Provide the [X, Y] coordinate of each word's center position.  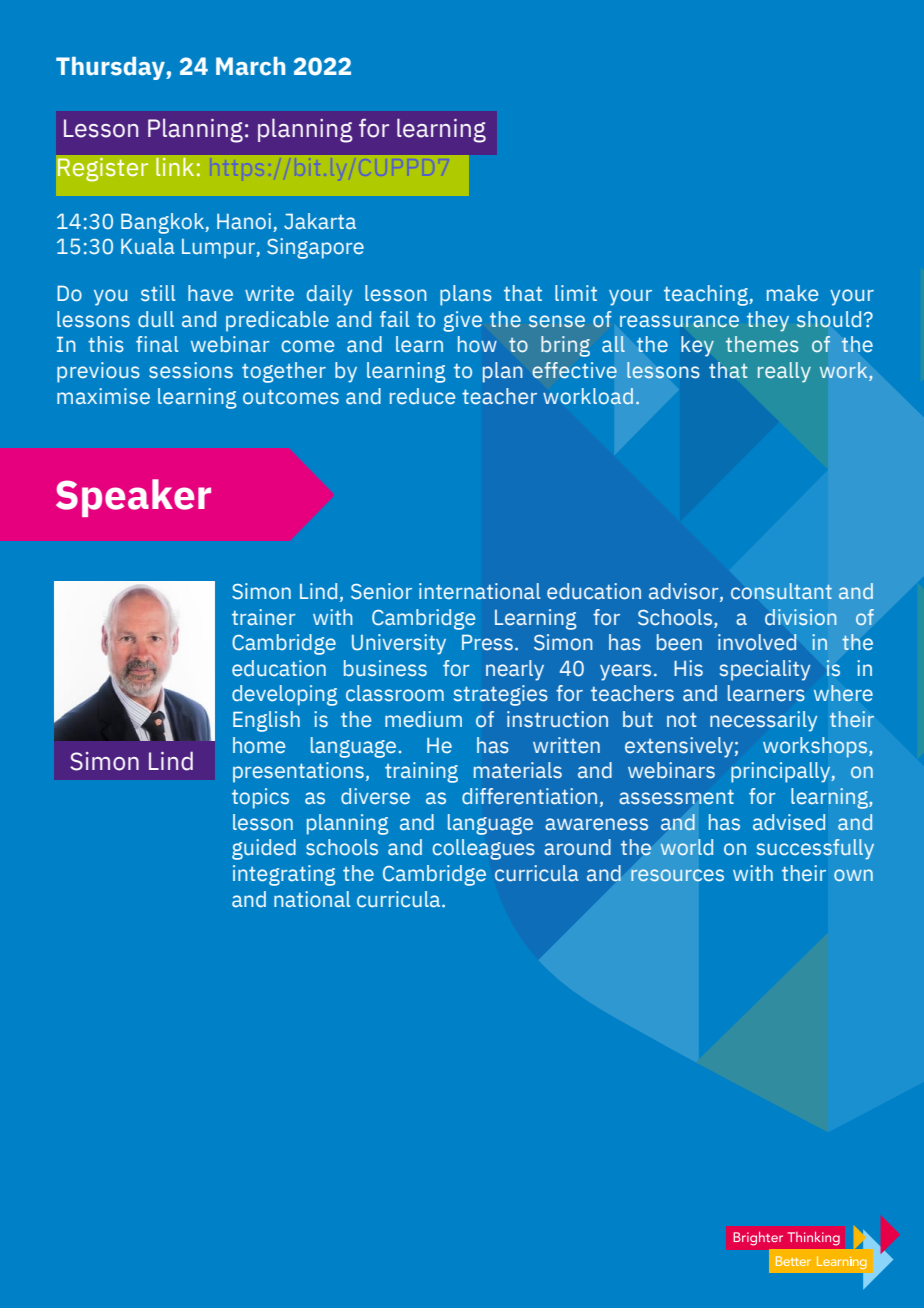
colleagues [483, 849]
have [210, 293]
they [768, 321]
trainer [263, 617]
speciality [765, 670]
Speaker [133, 498]
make [792, 293]
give [462, 321]
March [250, 66]
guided [264, 849]
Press [487, 642]
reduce [422, 396]
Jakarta [320, 221]
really [784, 372]
